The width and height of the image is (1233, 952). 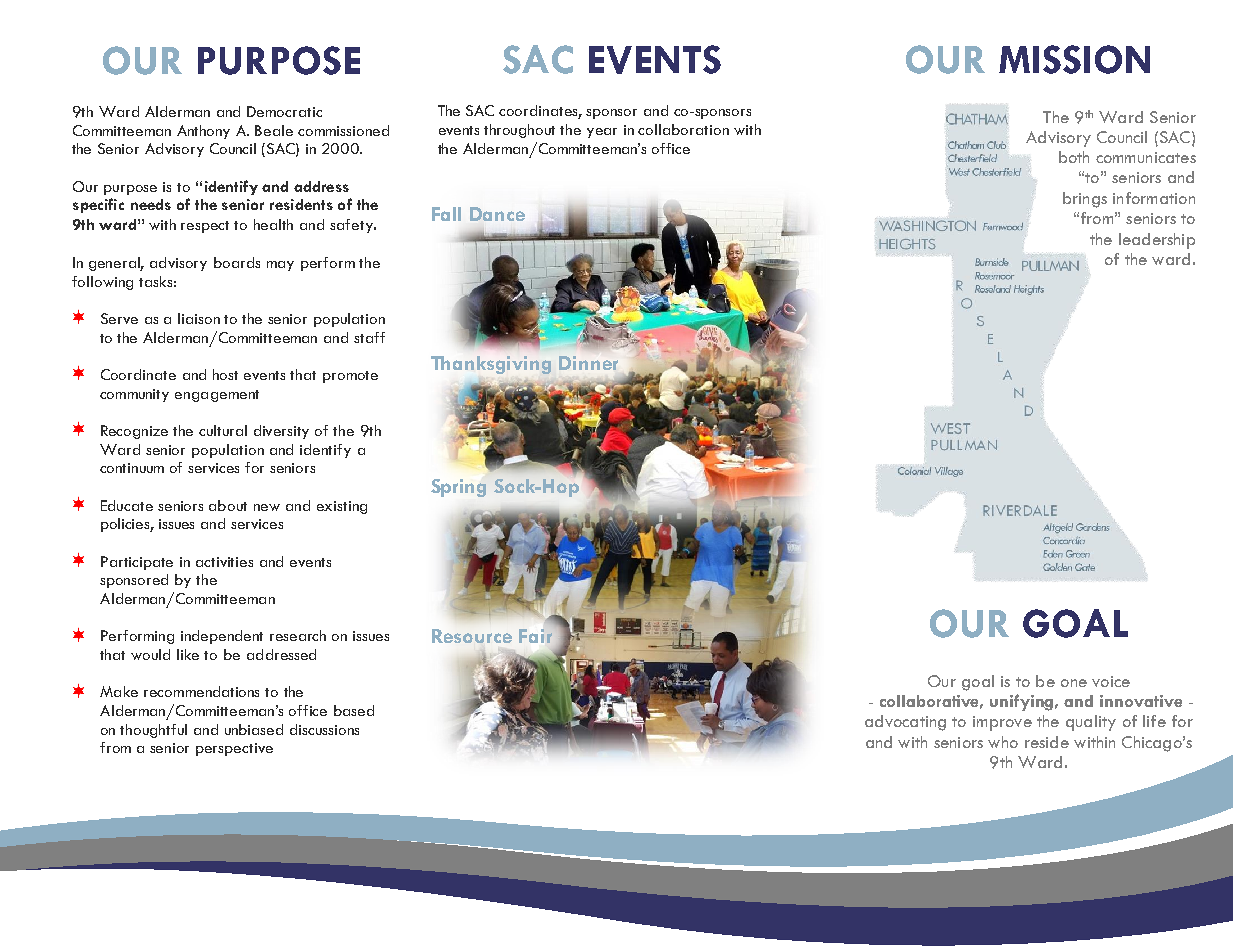 What do you see at coordinates (905, 723) in the image?
I see `advocating` at bounding box center [905, 723].
